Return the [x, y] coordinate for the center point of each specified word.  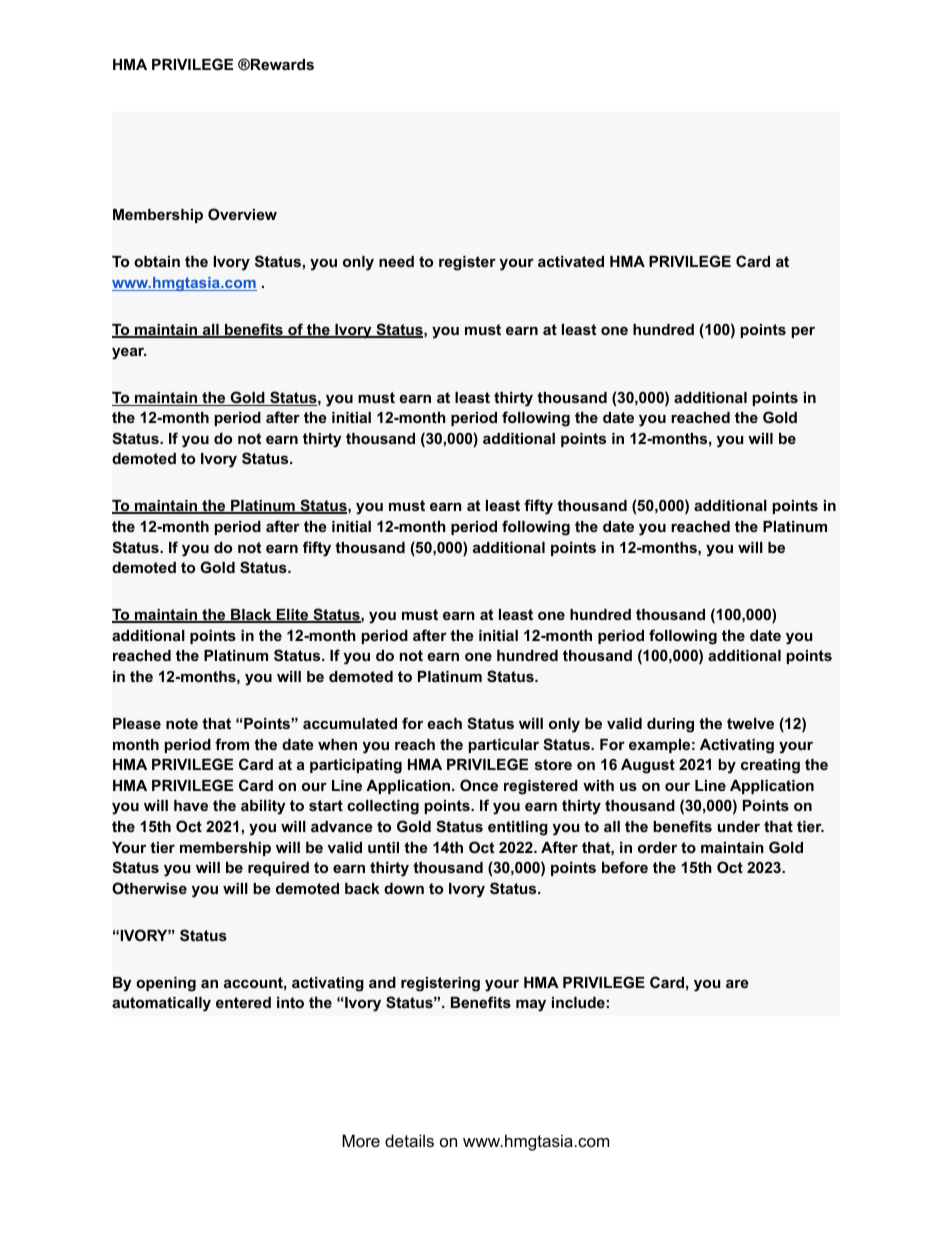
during [670, 725]
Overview [242, 214]
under [739, 826]
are [737, 983]
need [396, 261]
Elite [293, 616]
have [191, 805]
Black [251, 616]
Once [479, 785]
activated [571, 261]
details [409, 1140]
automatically [161, 1004]
